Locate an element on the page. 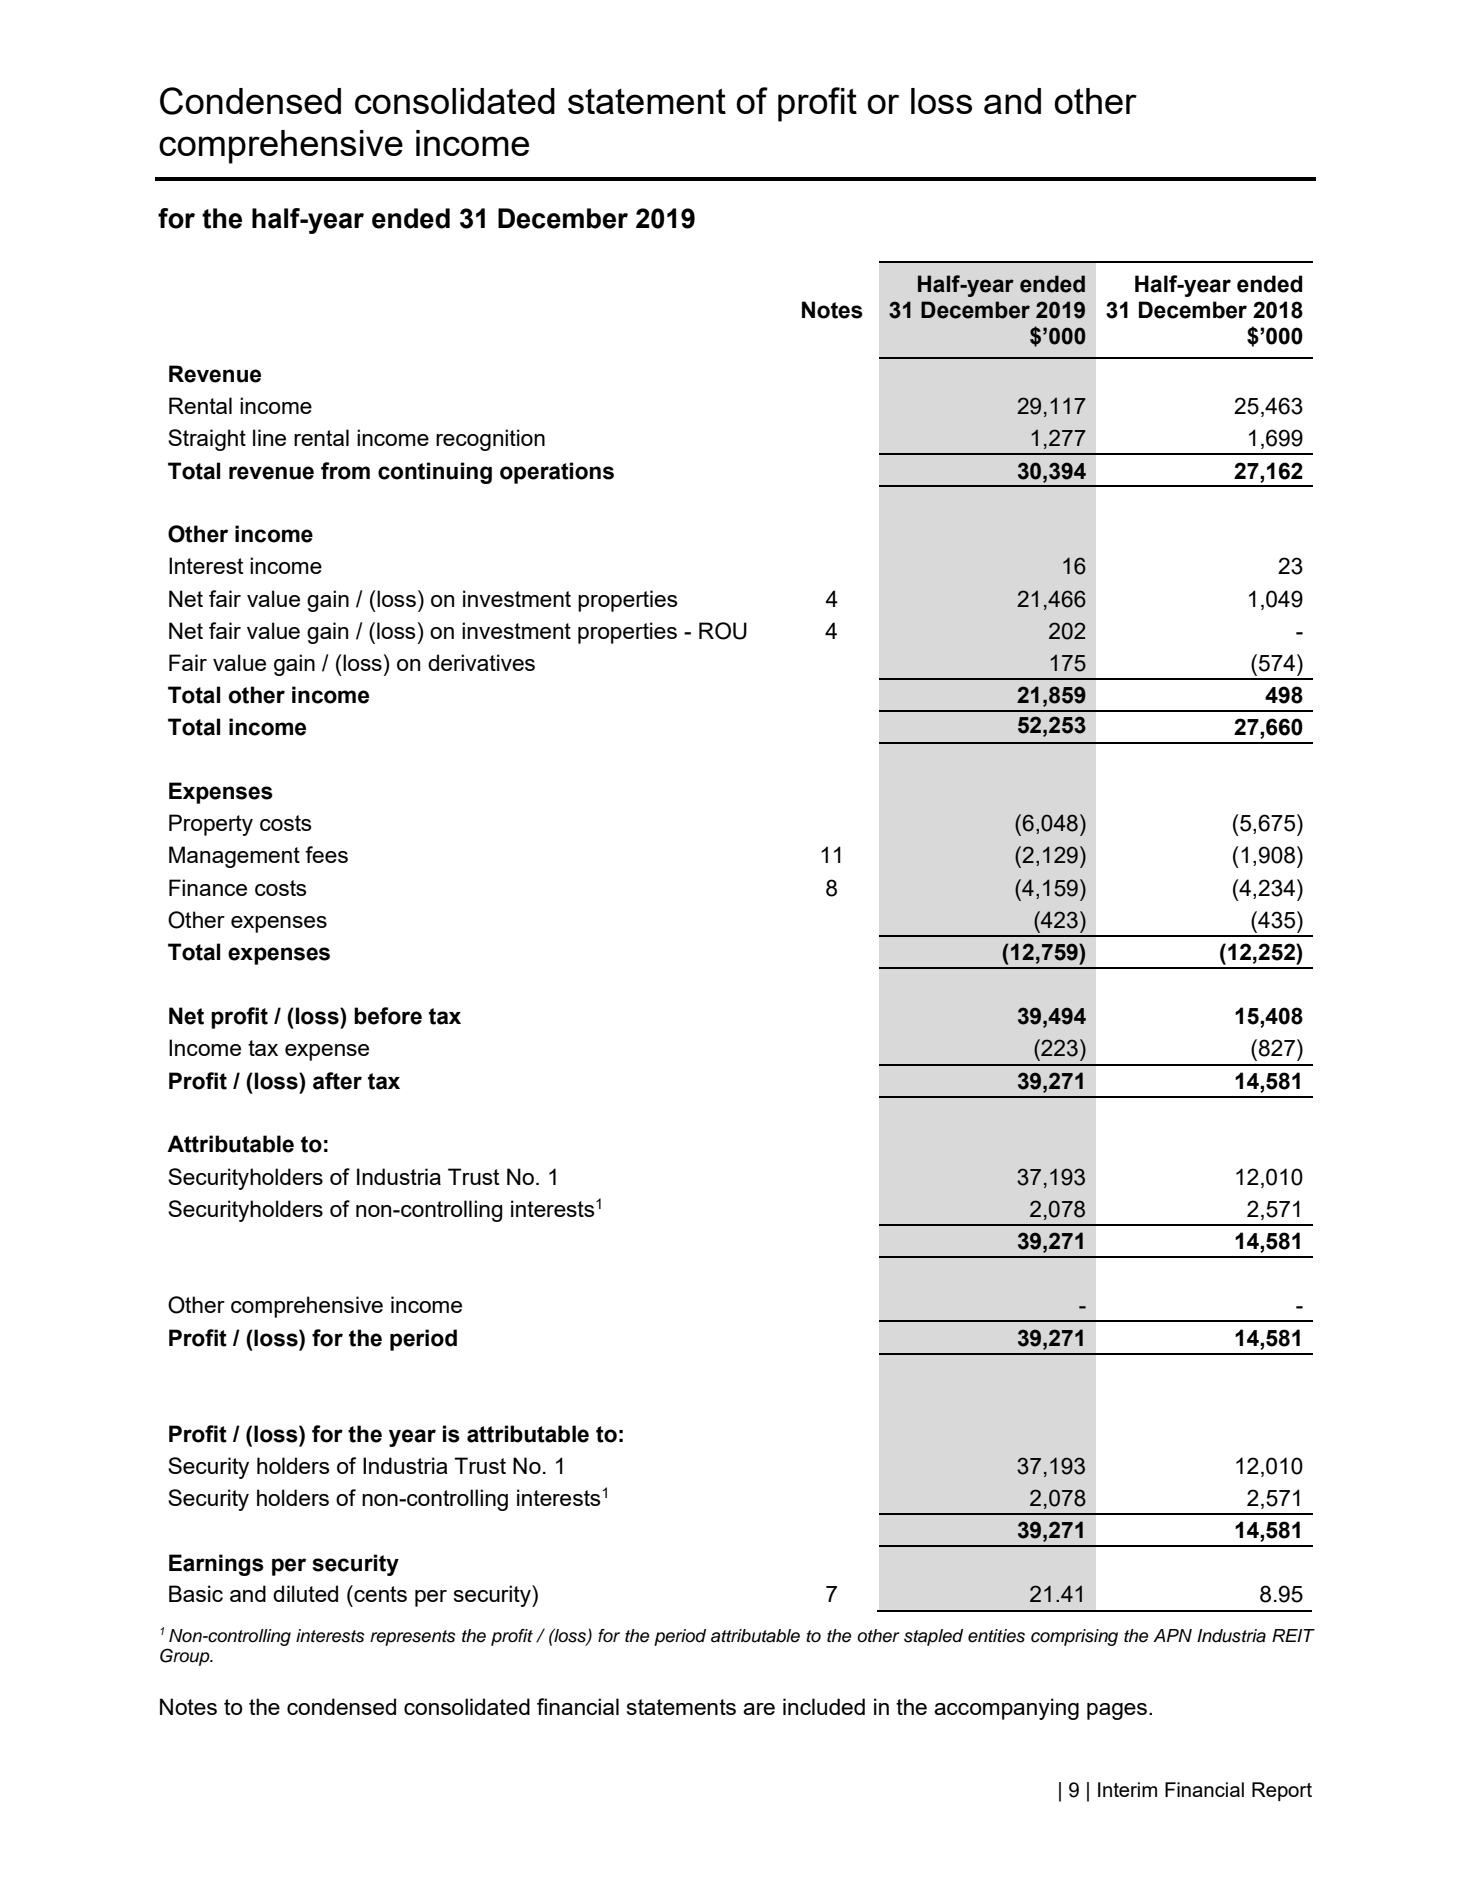 The height and width of the page is (1904, 1471). recognition is located at coordinates (490, 440).
